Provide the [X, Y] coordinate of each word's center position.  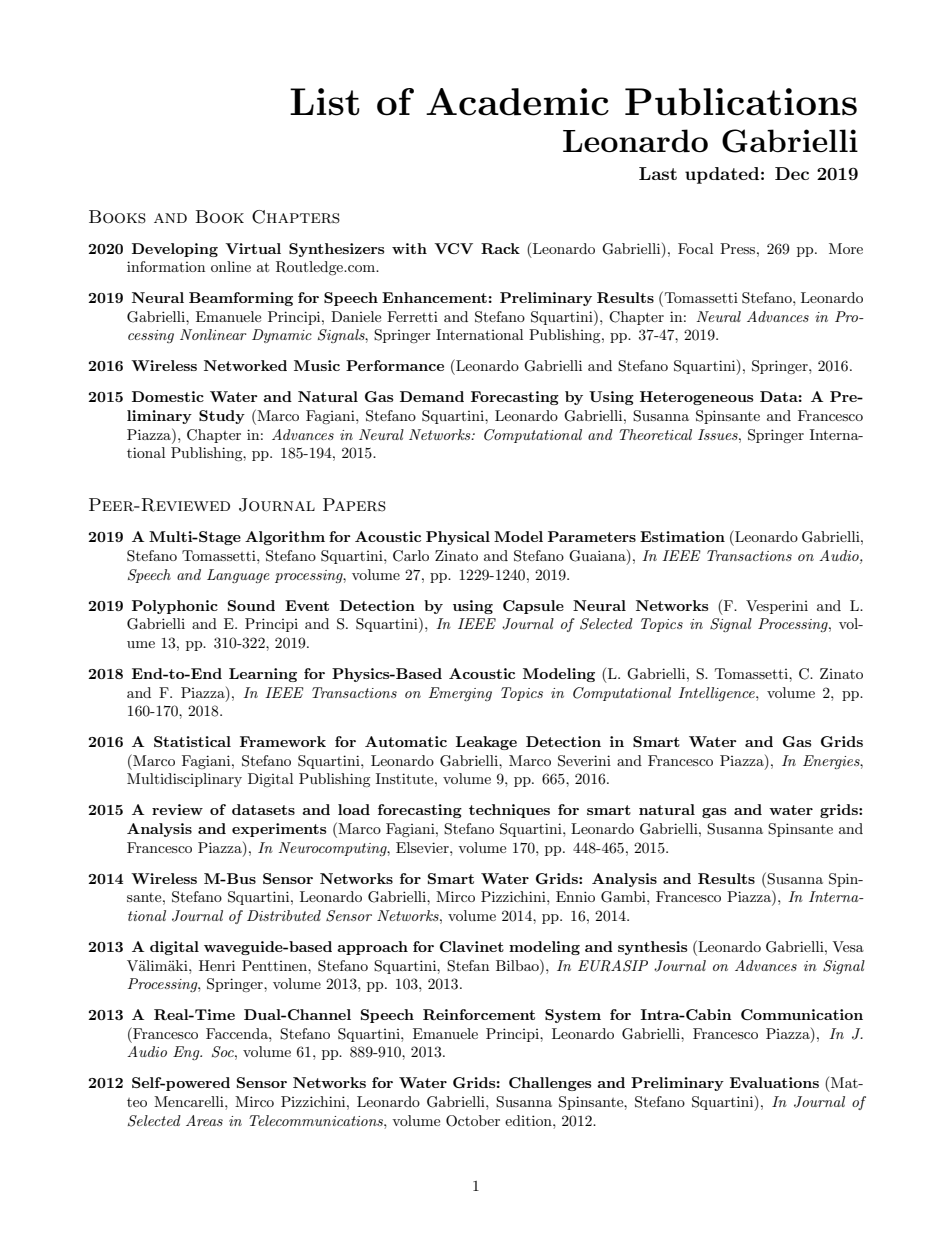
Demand [432, 396]
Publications [741, 102]
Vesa [848, 946]
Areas [204, 1120]
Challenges [550, 1084]
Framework [283, 741]
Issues [719, 434]
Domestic [168, 396]
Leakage [486, 743]
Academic [517, 102]
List [325, 102]
